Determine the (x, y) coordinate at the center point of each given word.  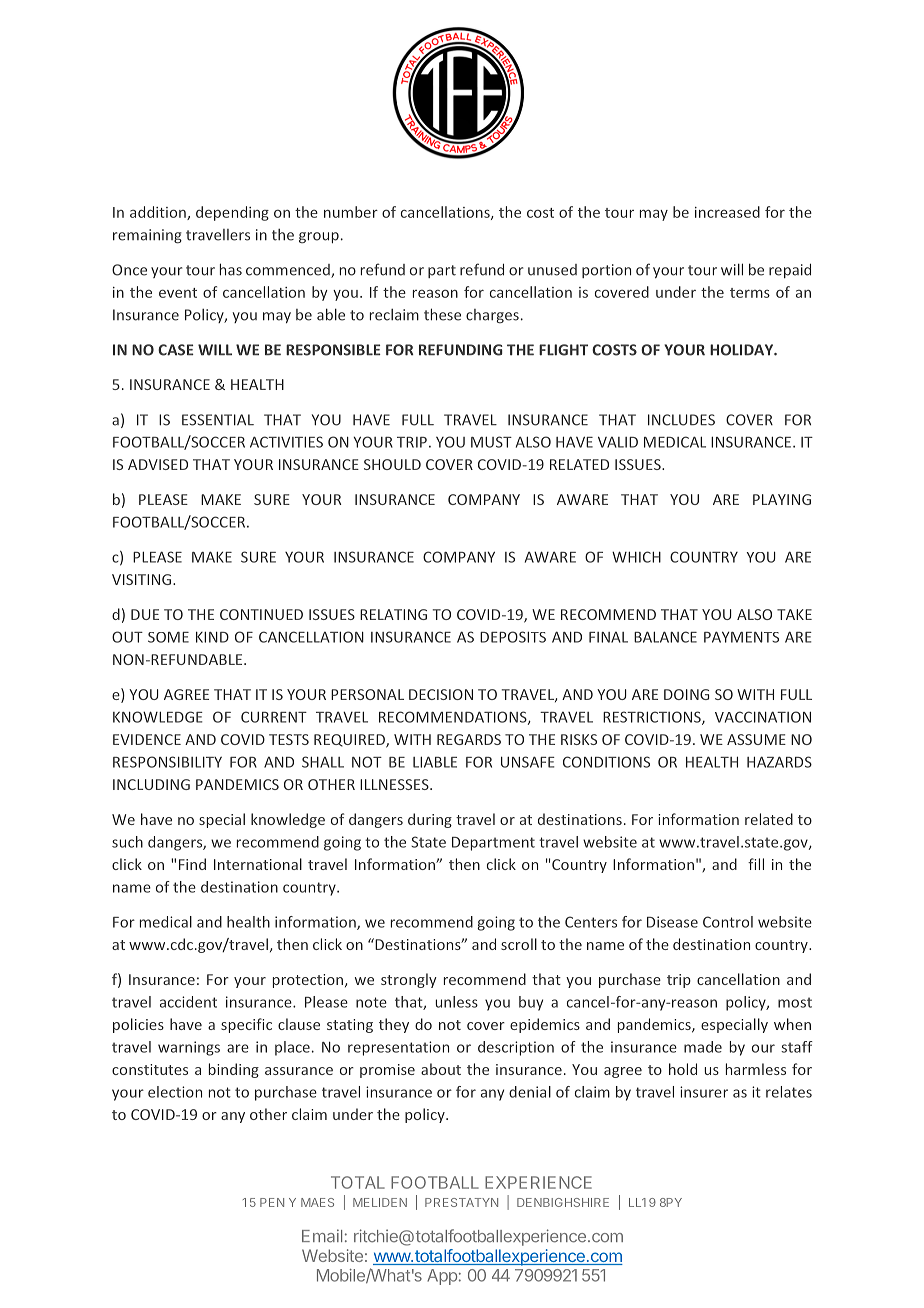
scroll (519, 944)
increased (727, 212)
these (442, 314)
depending (232, 213)
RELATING (393, 614)
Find (192, 864)
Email (322, 1236)
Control (728, 922)
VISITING (143, 579)
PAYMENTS (741, 637)
